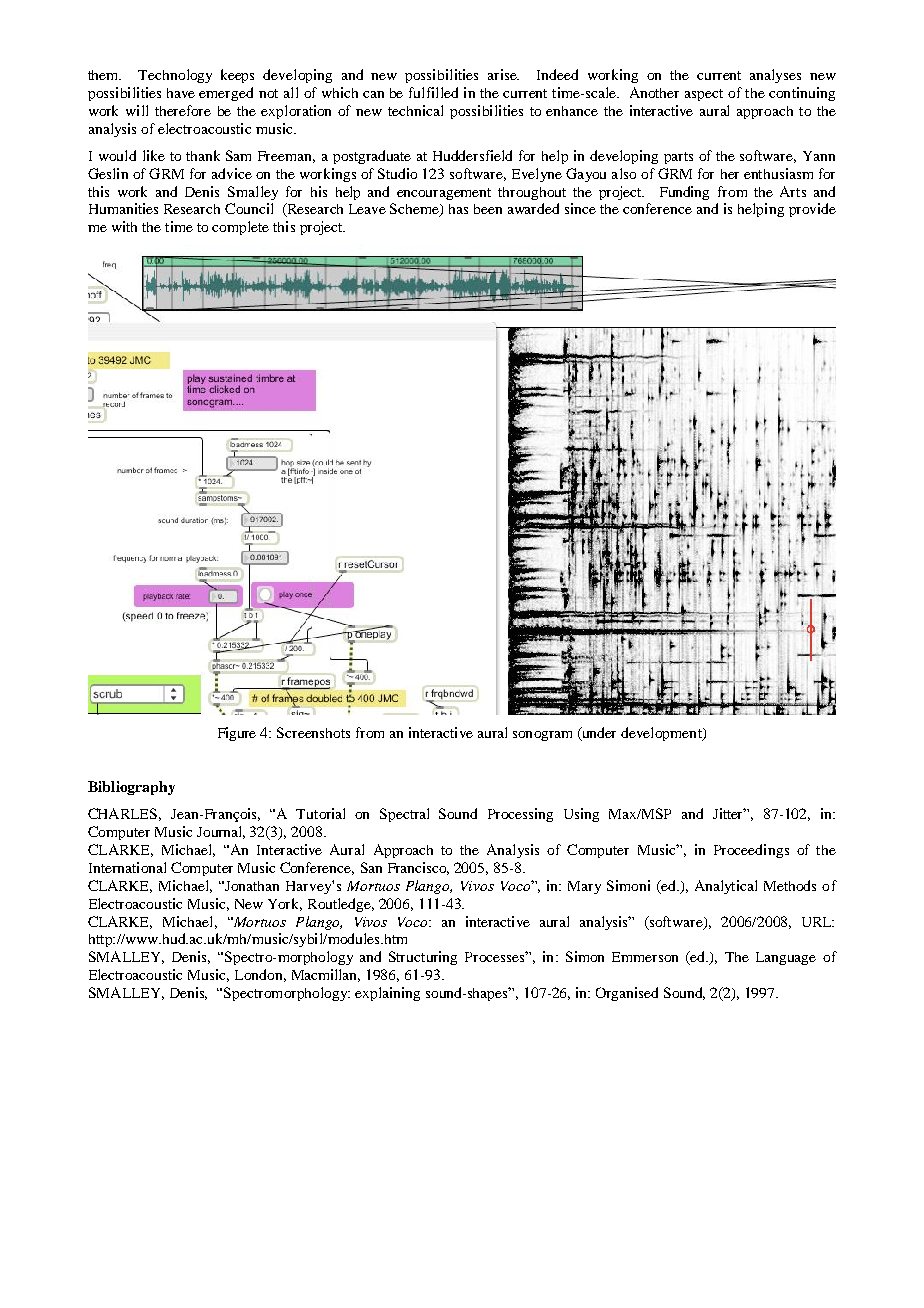  Describe the element at coordinates (433, 92) in the screenshot. I see `fulfilled` at that location.
